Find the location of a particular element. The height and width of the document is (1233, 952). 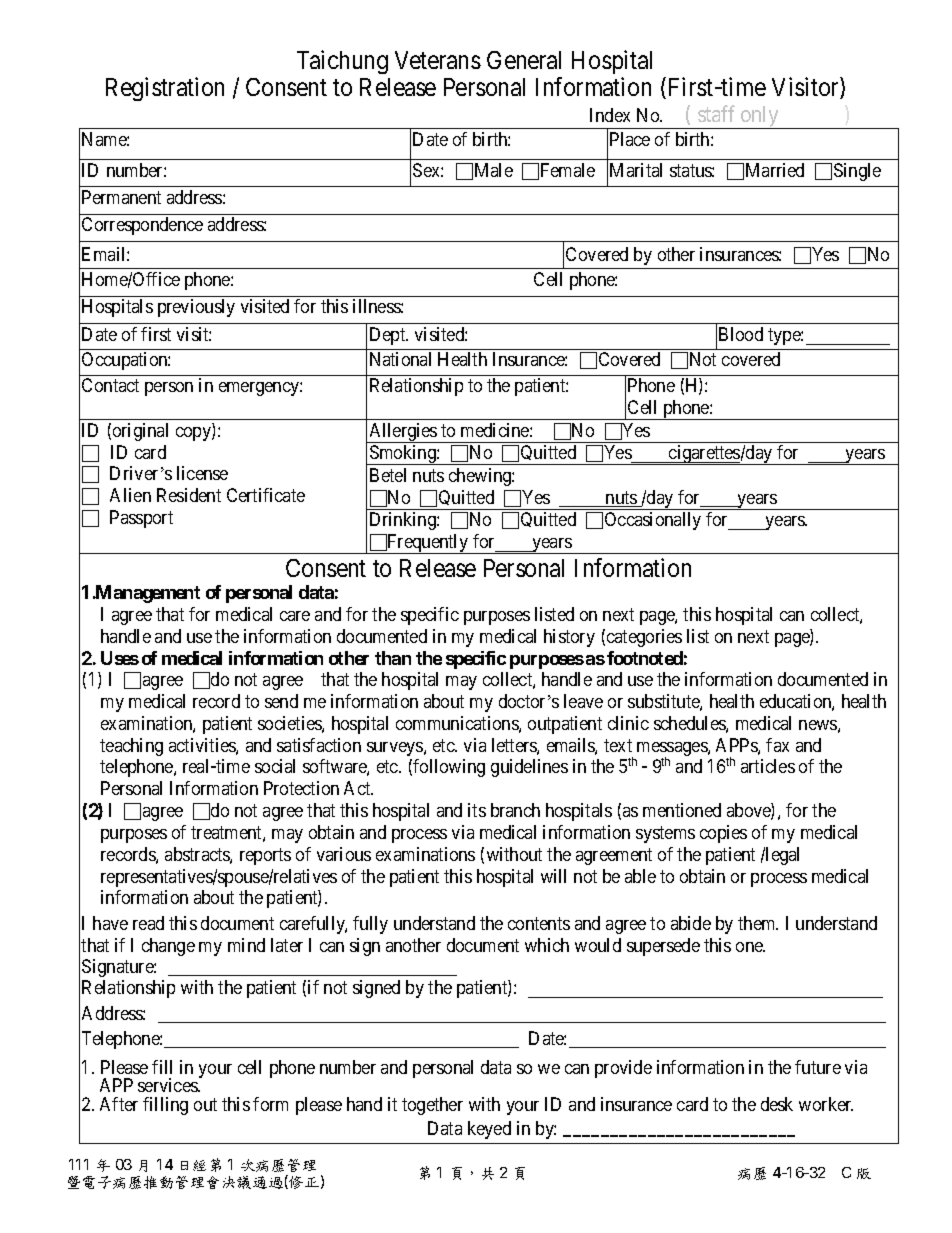

Occasionally is located at coordinates (653, 521).
